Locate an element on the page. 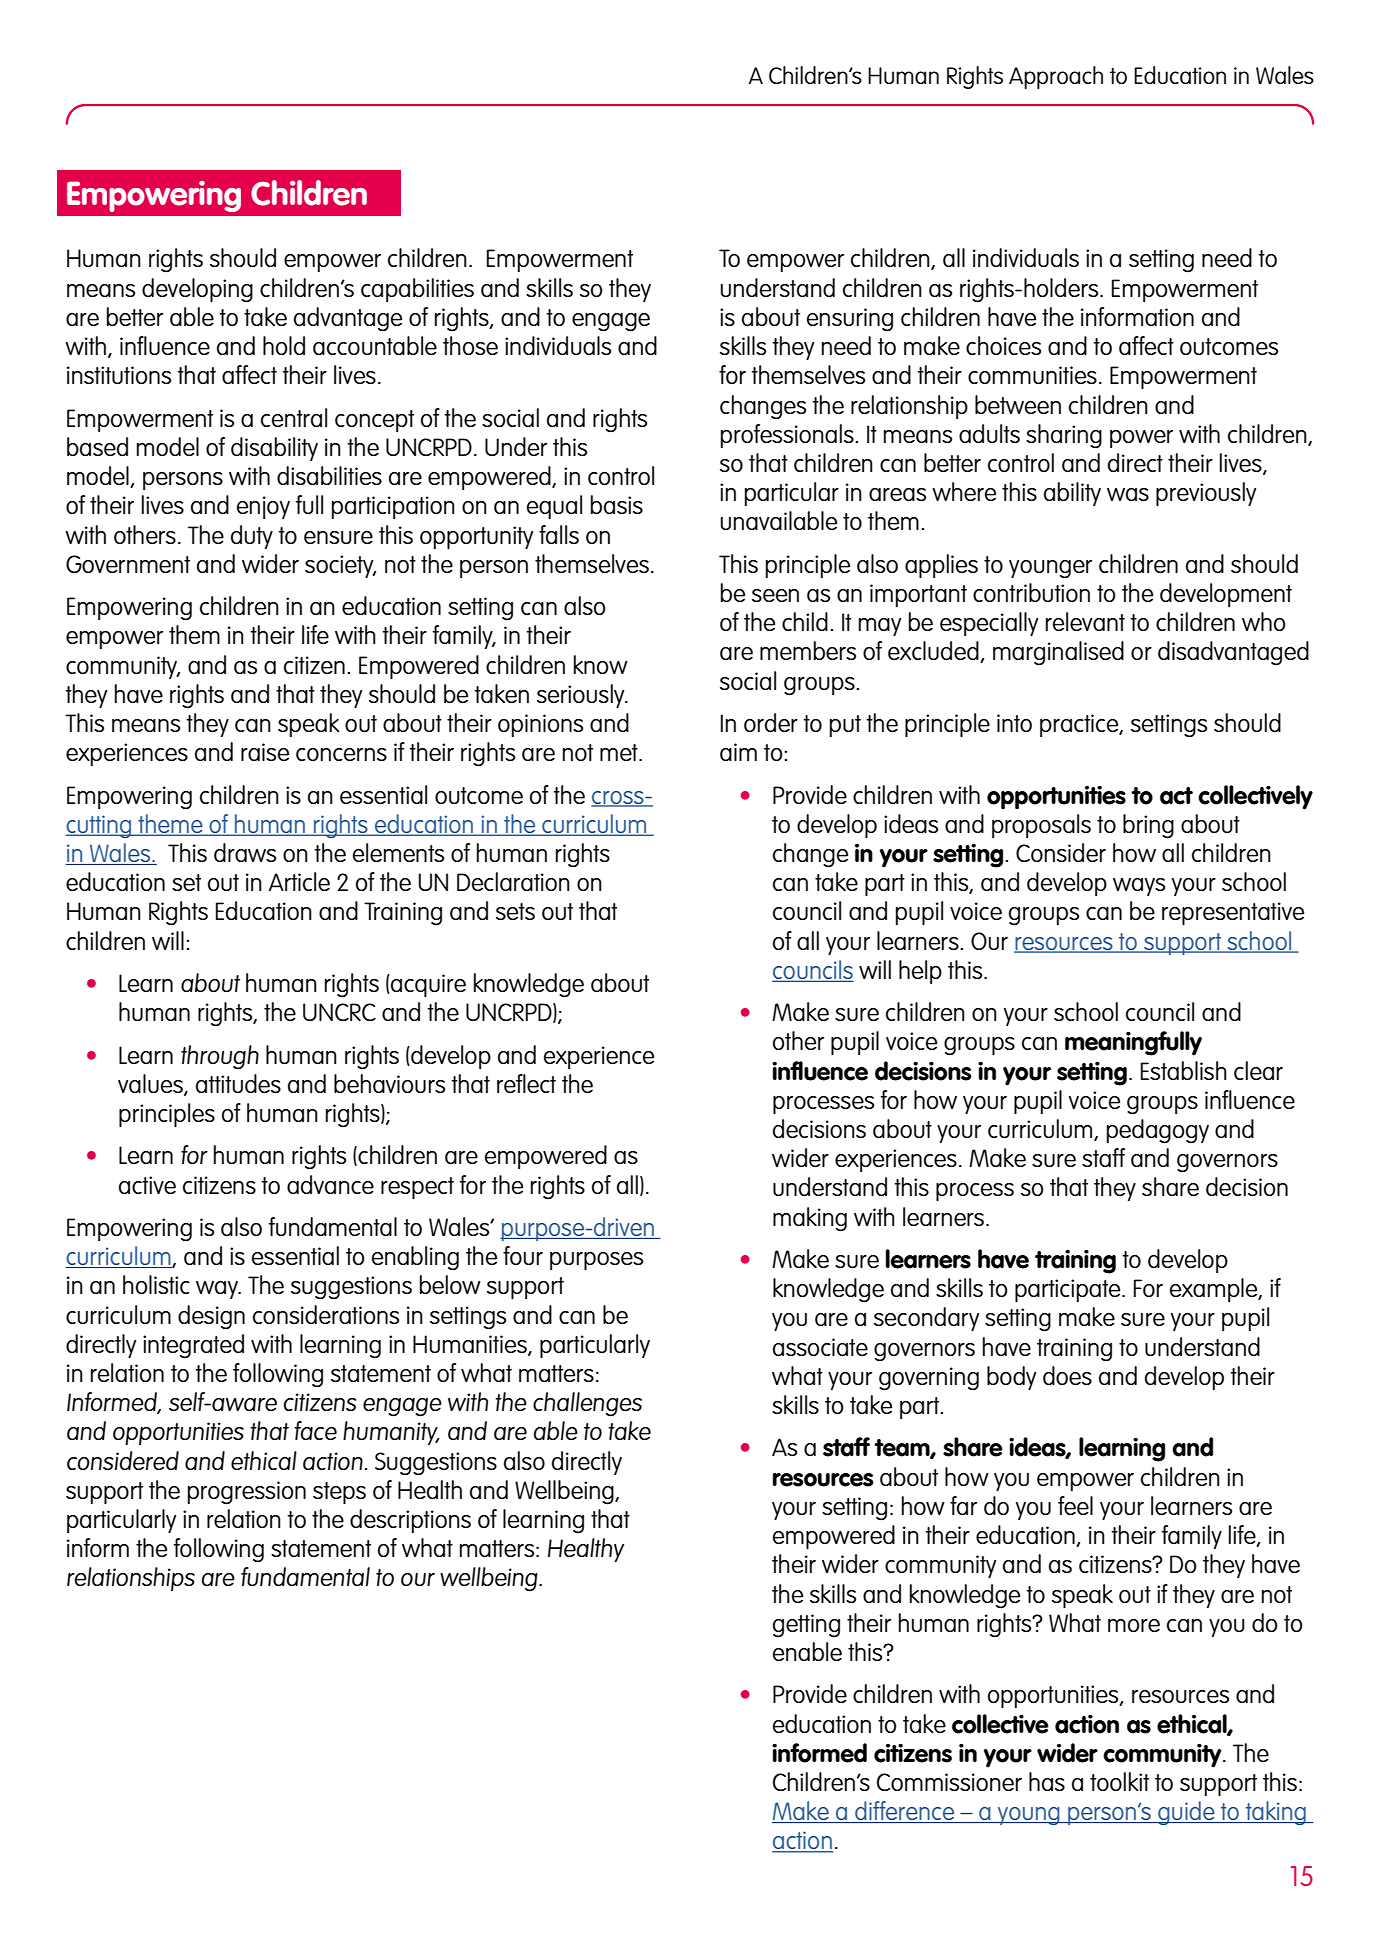 Image resolution: width=1380 pixels, height=1952 pixels. basis is located at coordinates (617, 504).
